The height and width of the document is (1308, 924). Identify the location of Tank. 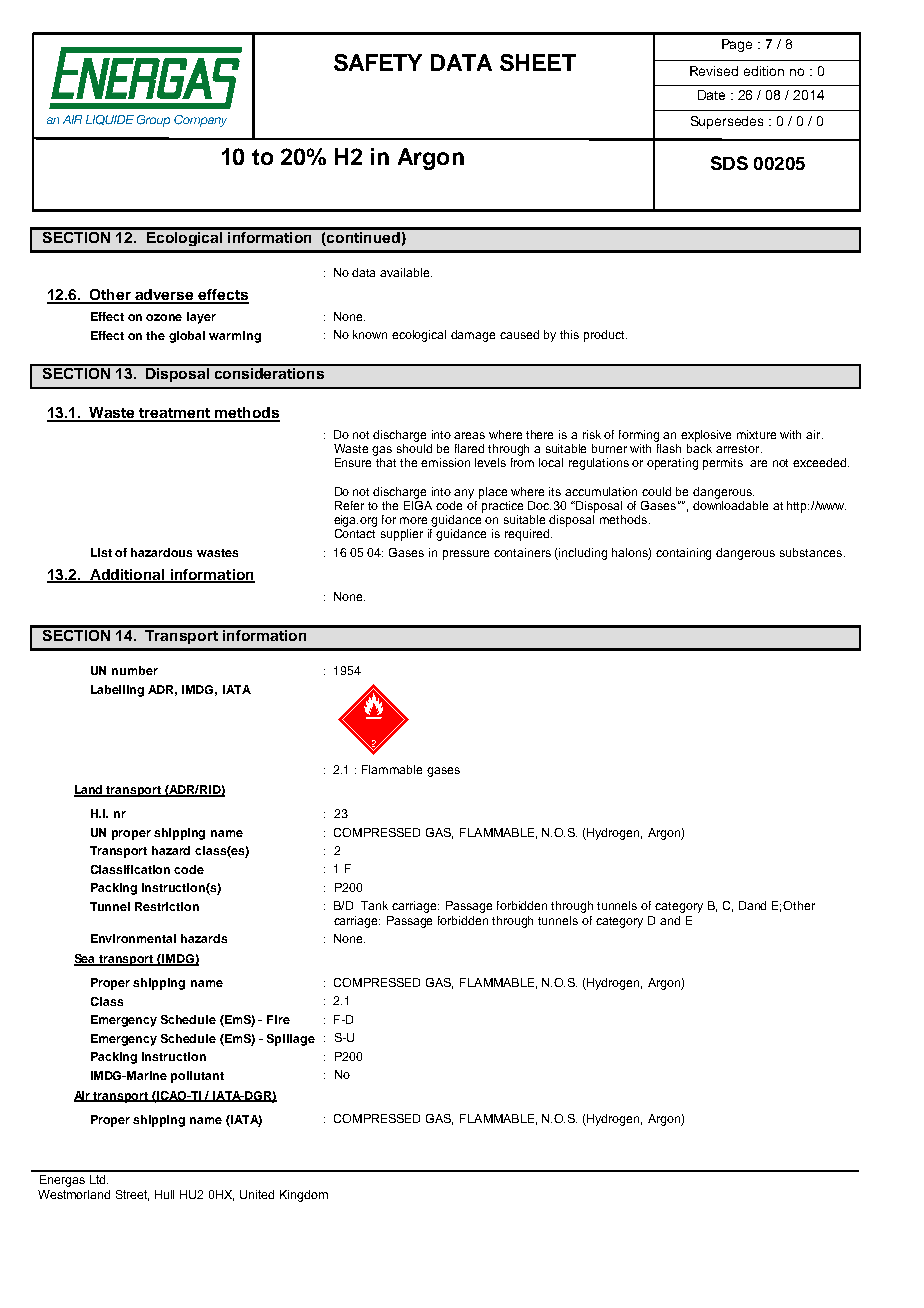
(374, 905).
